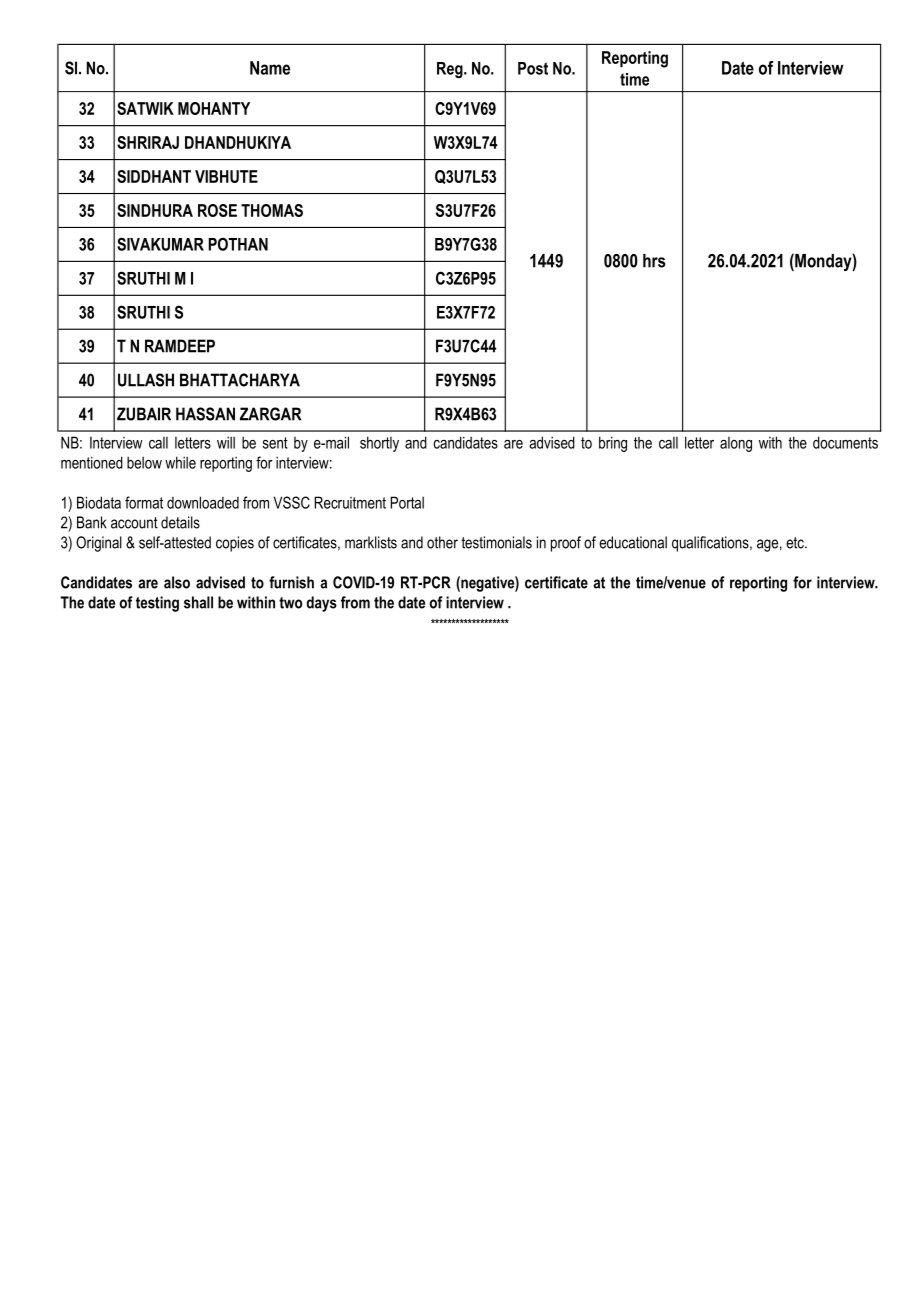 This screenshot has width=924, height=1308. I want to click on Portal, so click(407, 502).
